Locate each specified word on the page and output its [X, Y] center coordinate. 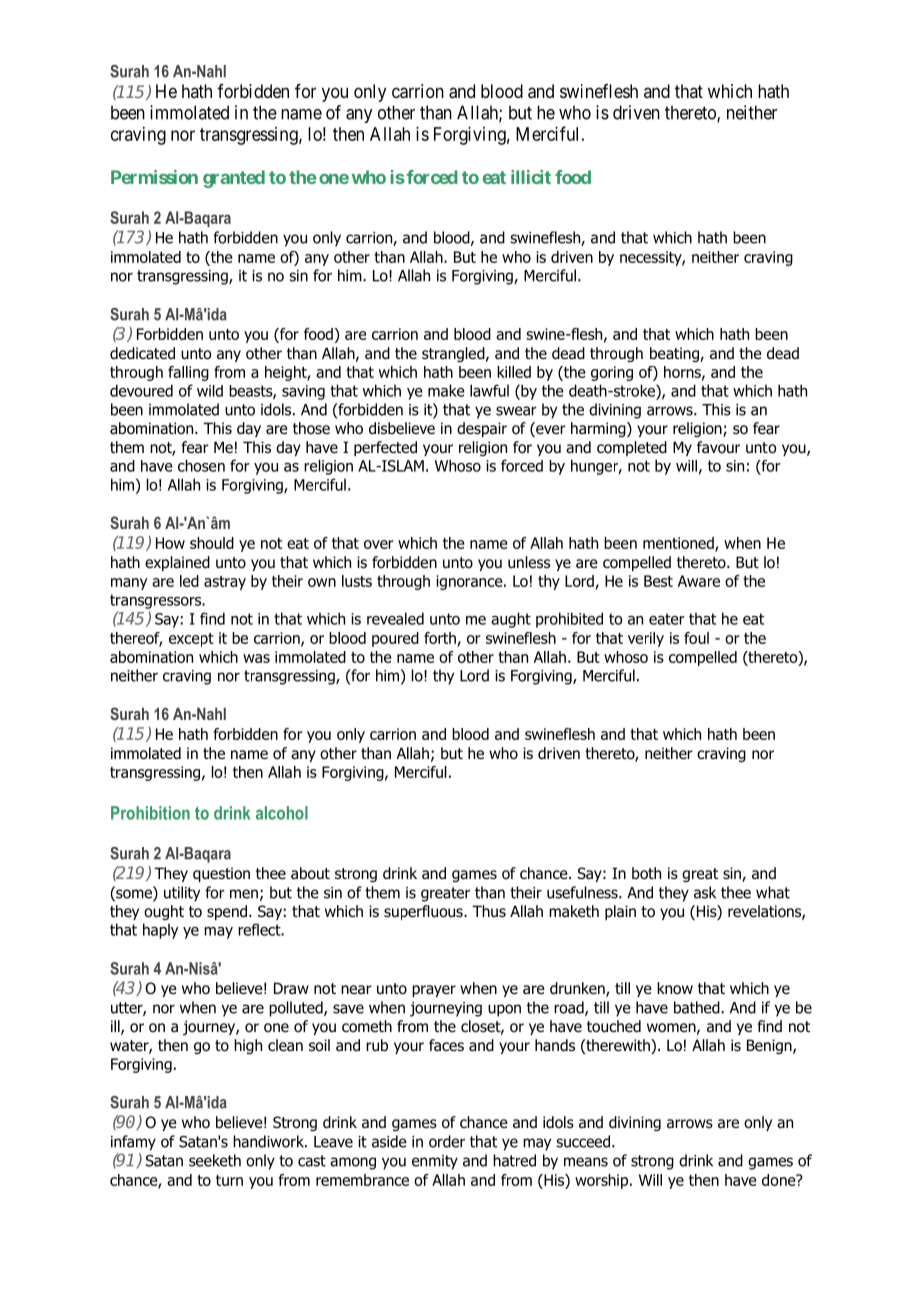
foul [696, 638]
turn [229, 1180]
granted [234, 179]
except [191, 640]
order [447, 1141]
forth [441, 639]
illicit [531, 177]
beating [675, 354]
